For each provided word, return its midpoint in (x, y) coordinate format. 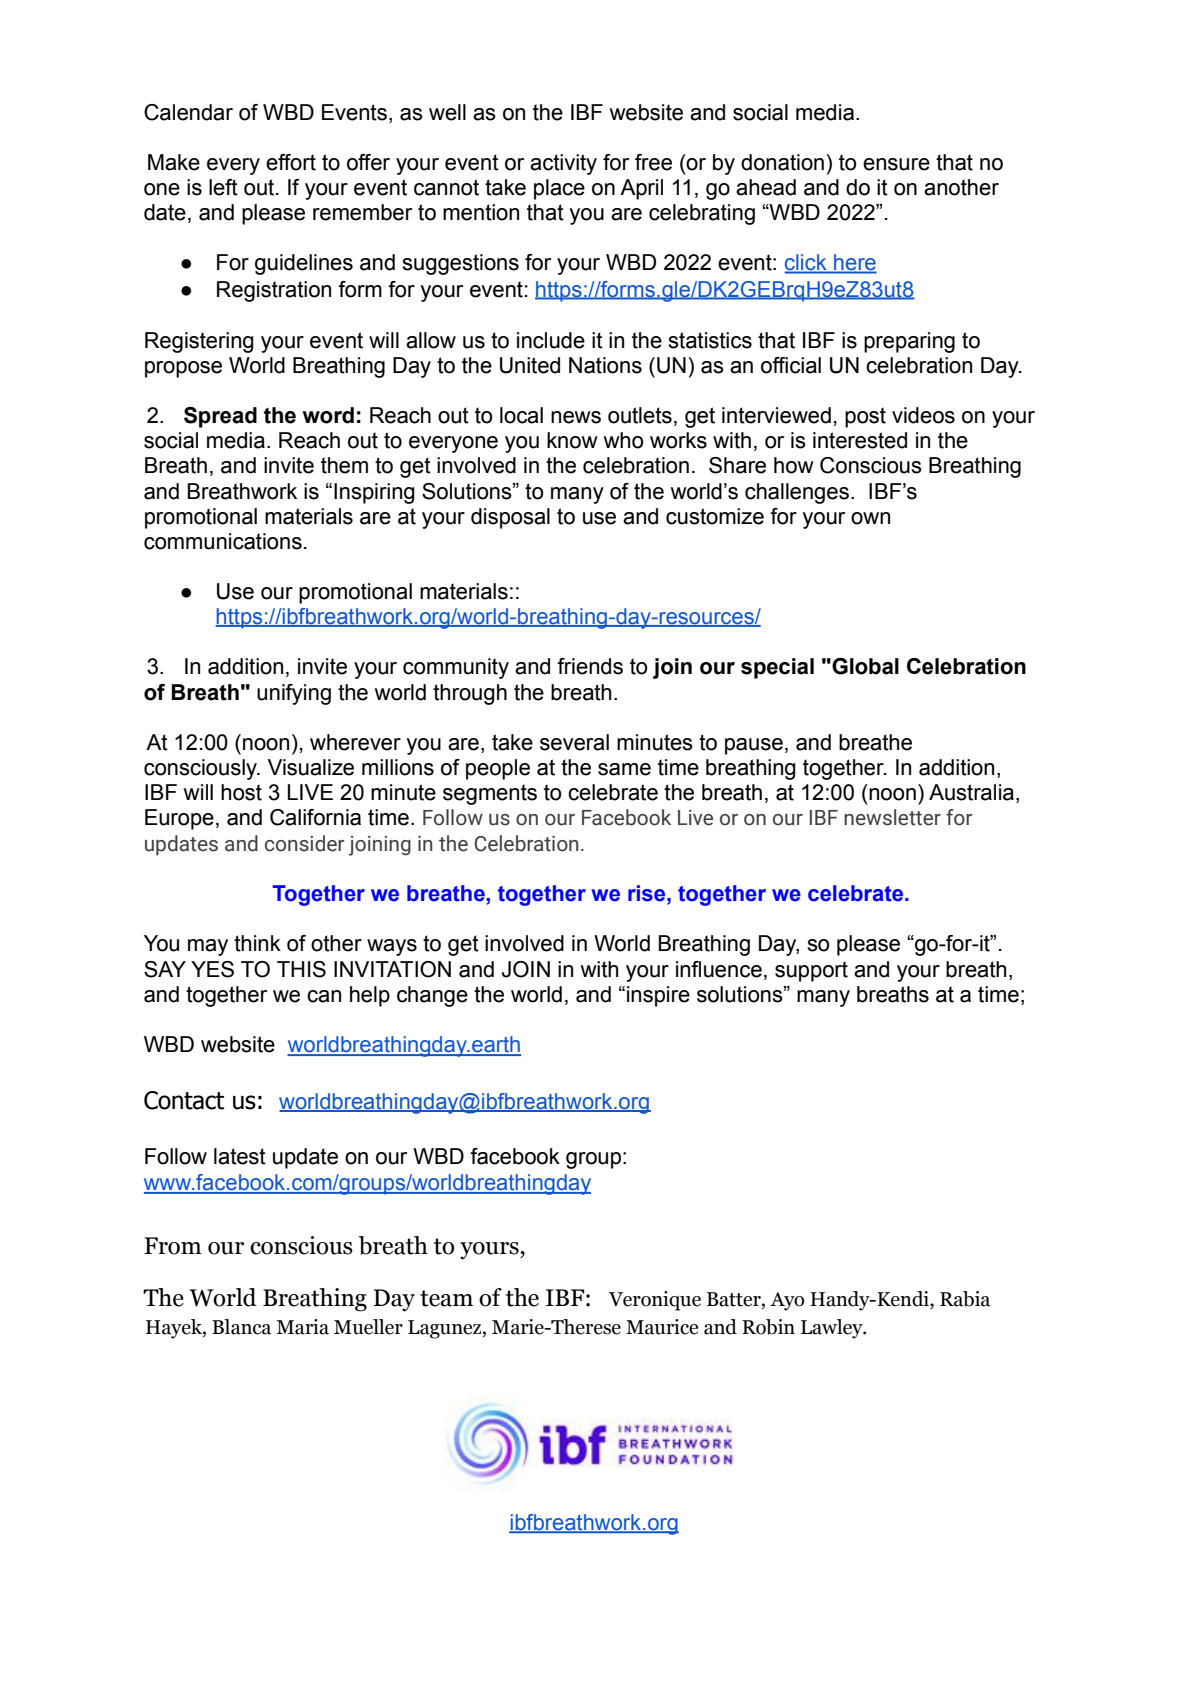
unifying (294, 694)
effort (291, 162)
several (574, 742)
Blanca (241, 1327)
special (777, 668)
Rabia (965, 1299)
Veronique (655, 1301)
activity (563, 164)
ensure (896, 164)
